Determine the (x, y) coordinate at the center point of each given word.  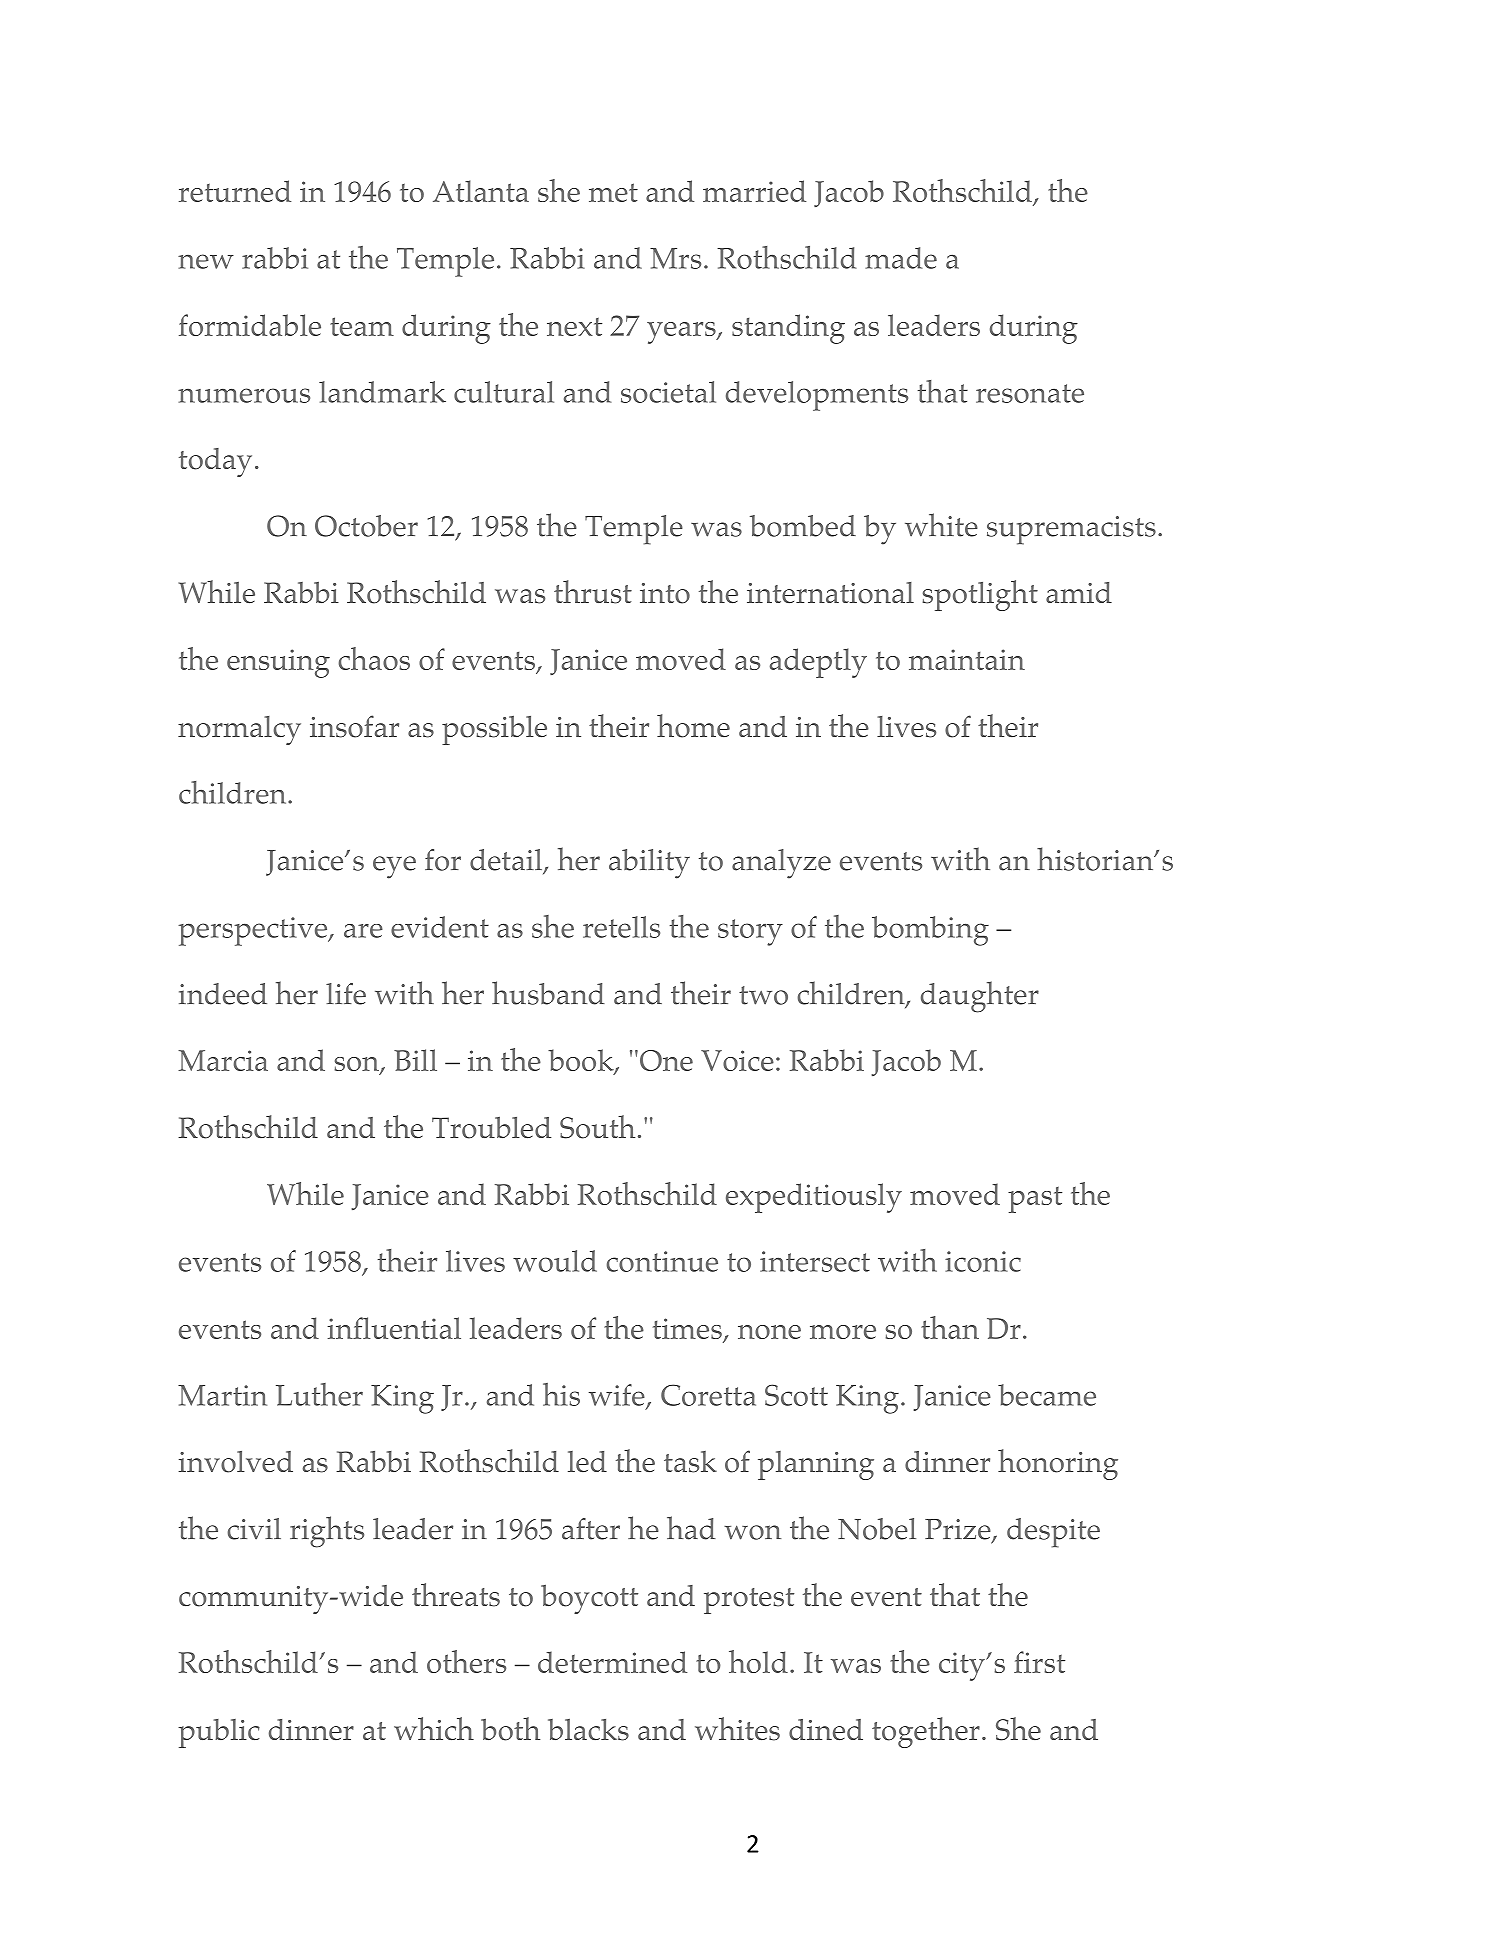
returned (235, 191)
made (901, 258)
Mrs (675, 258)
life (346, 994)
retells (621, 927)
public (219, 1733)
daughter (980, 997)
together (926, 1732)
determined (612, 1662)
